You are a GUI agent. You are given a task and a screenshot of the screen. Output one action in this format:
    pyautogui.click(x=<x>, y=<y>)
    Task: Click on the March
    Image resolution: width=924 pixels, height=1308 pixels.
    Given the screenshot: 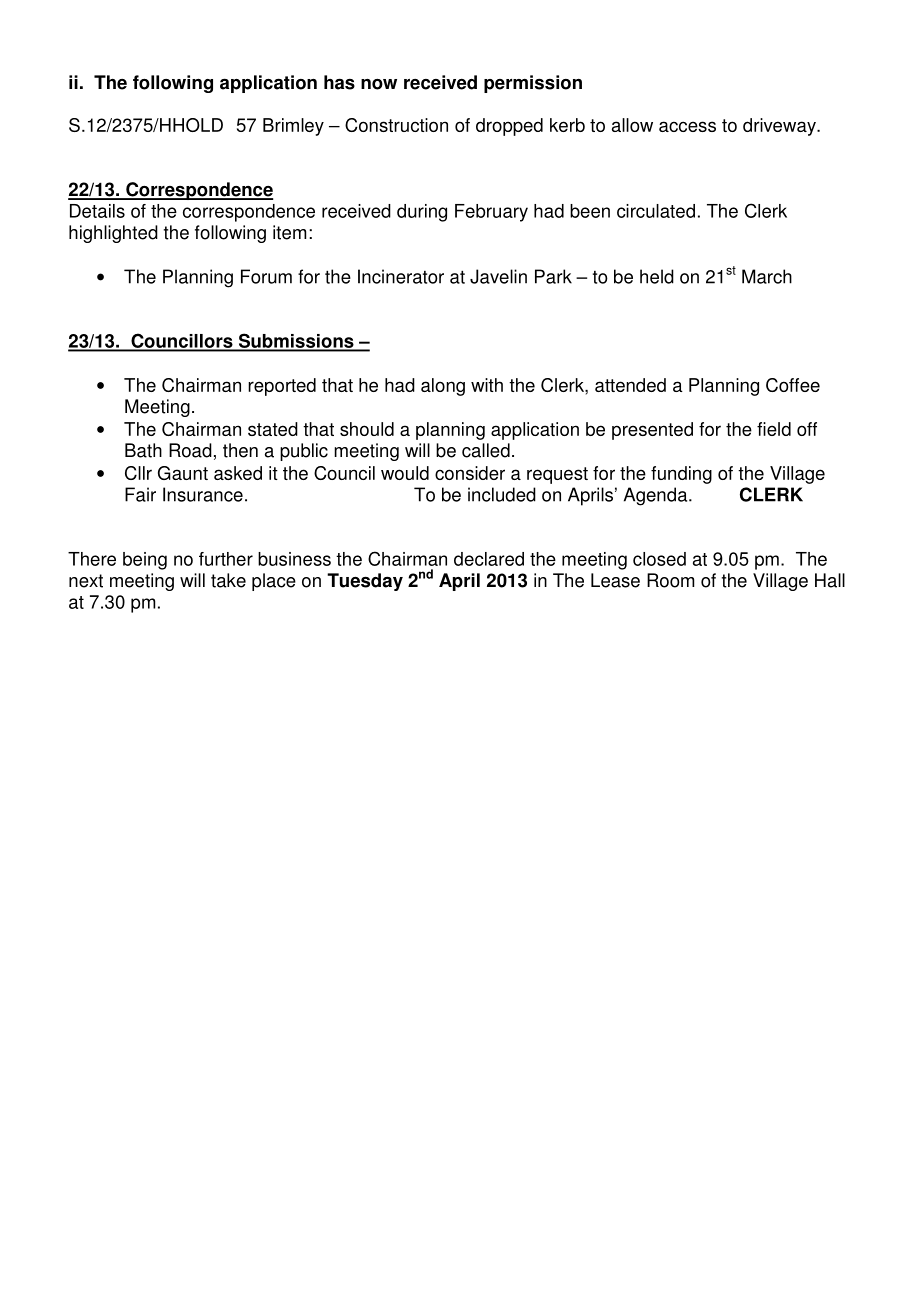 What is the action you would take?
    pyautogui.click(x=767, y=276)
